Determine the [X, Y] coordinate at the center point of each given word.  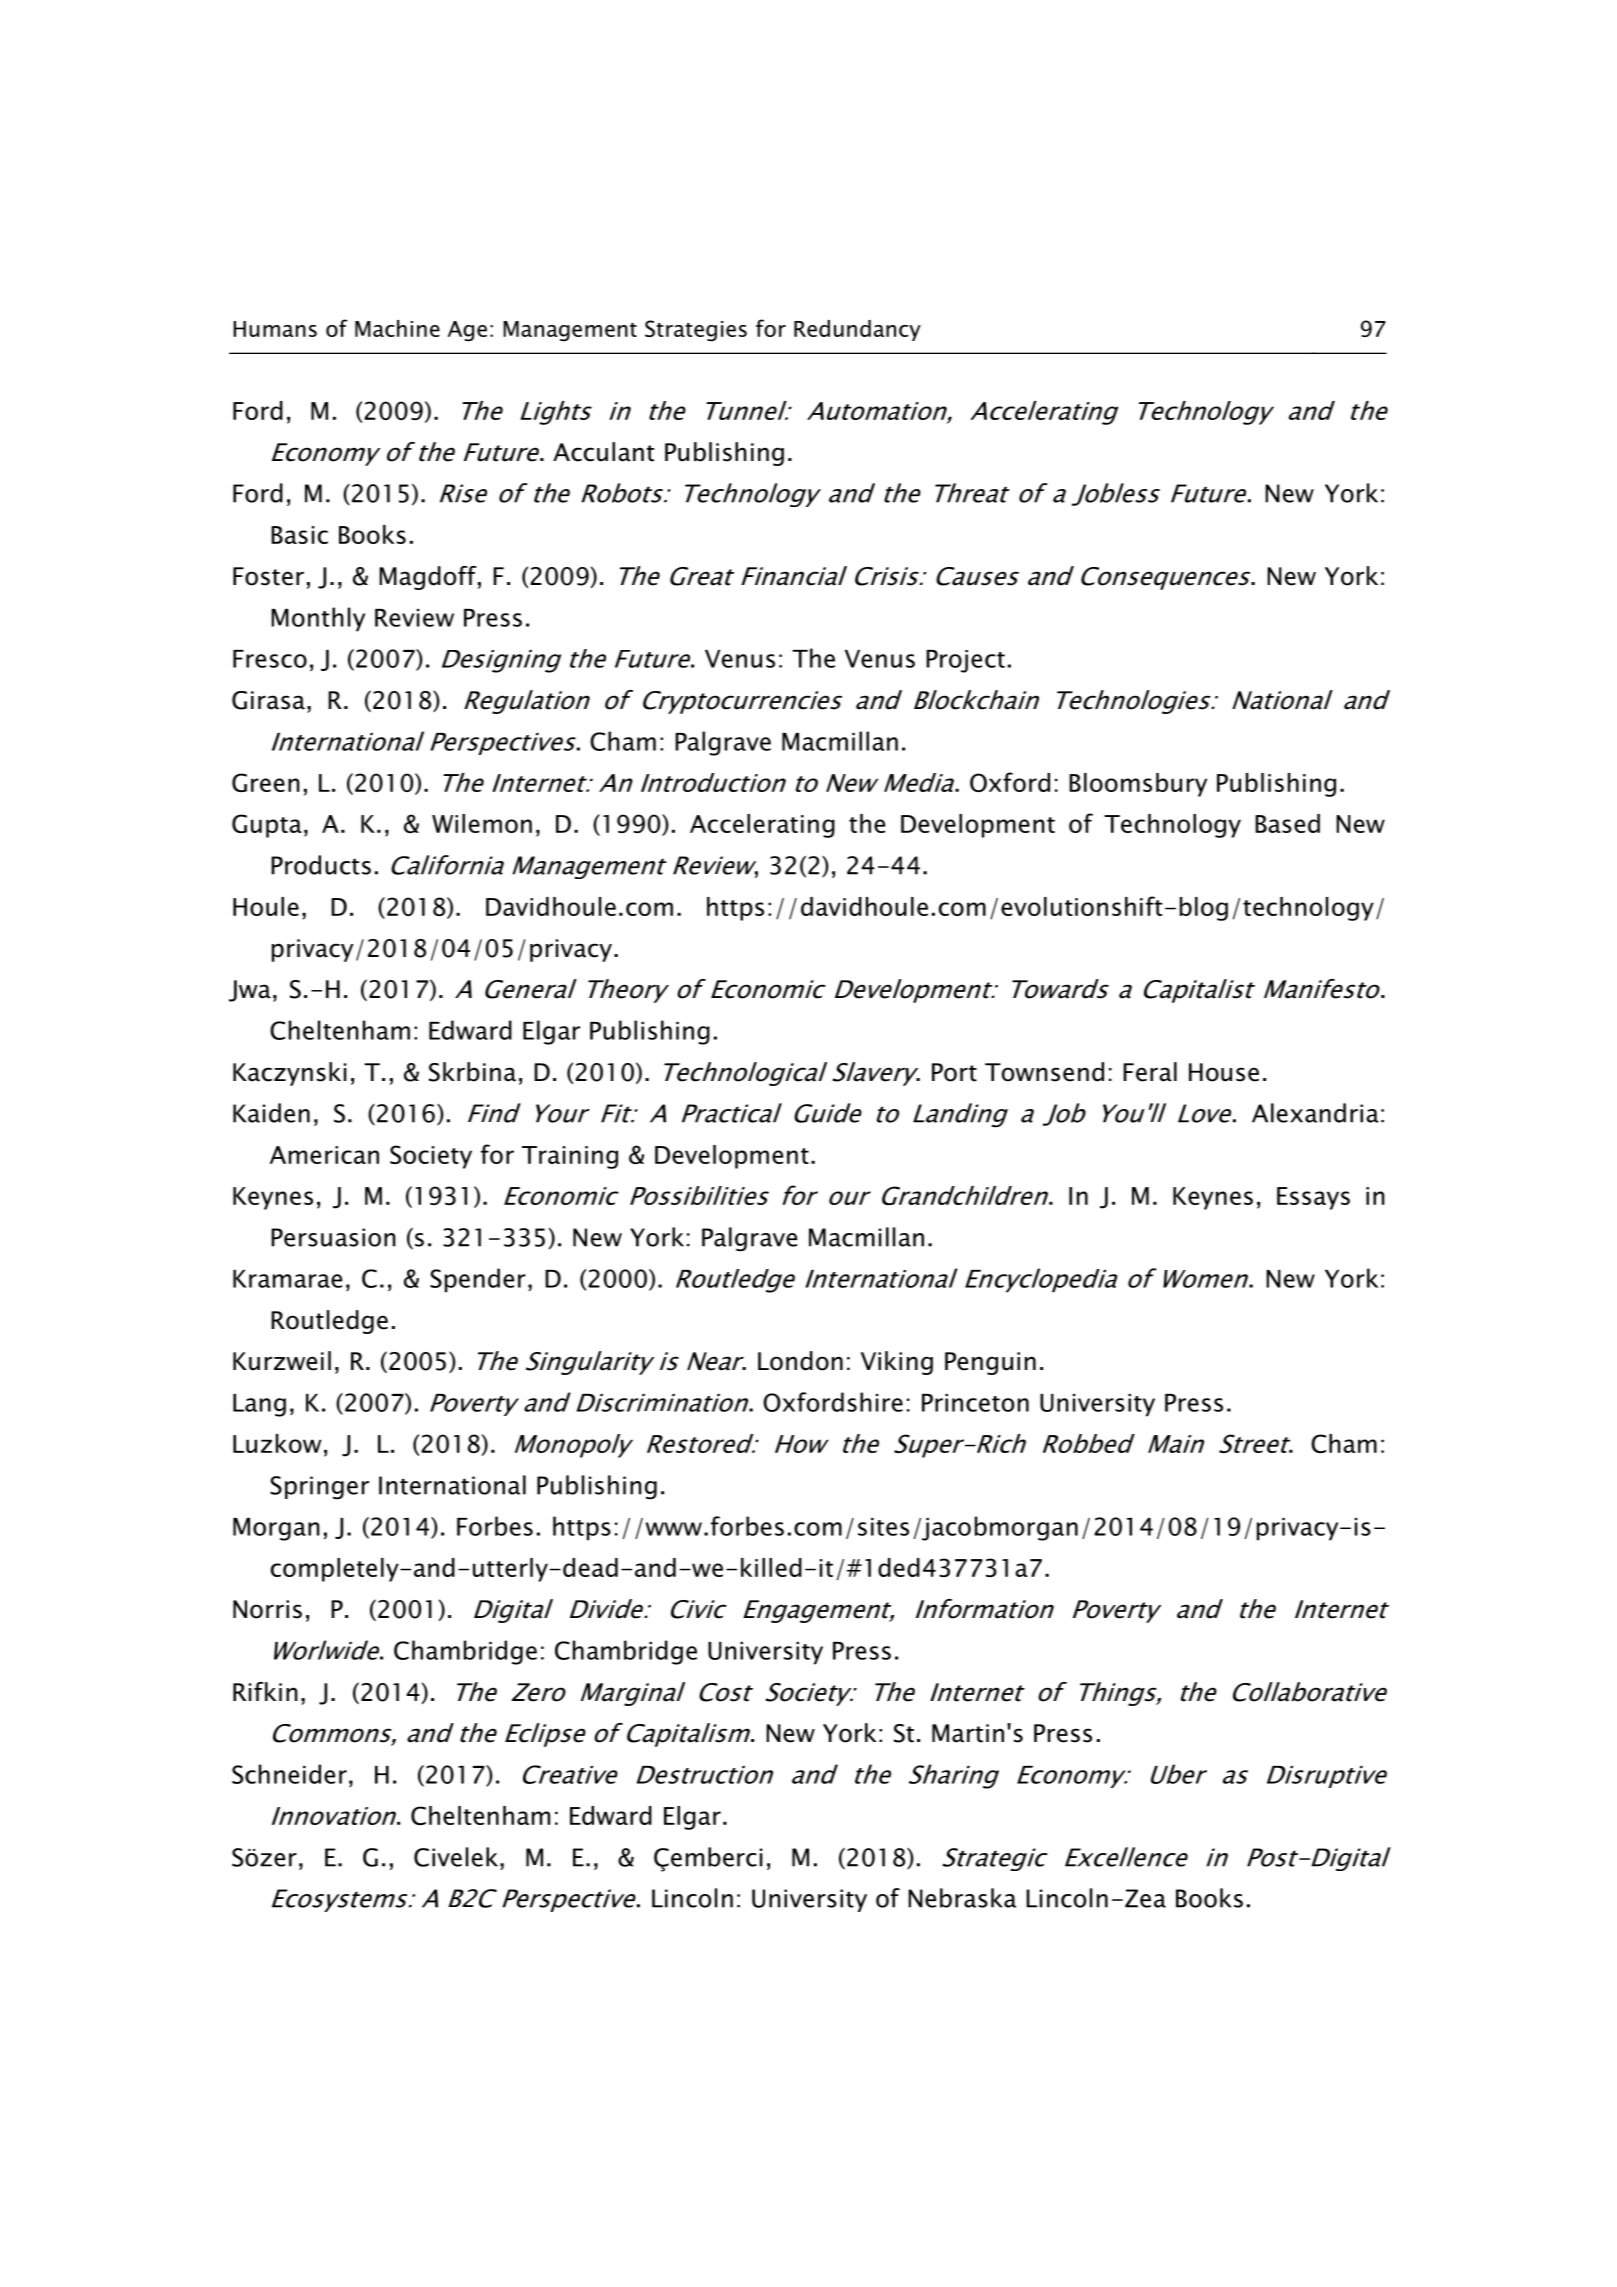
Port [954, 1072]
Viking [897, 1363]
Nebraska [962, 1898]
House [1224, 1072]
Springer [319, 1488]
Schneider [289, 1774]
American [324, 1155]
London [800, 1361]
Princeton [975, 1403]
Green [266, 782]
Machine [397, 328]
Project [965, 661]
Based [1287, 823]
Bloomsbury [1138, 785]
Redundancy [857, 330]
